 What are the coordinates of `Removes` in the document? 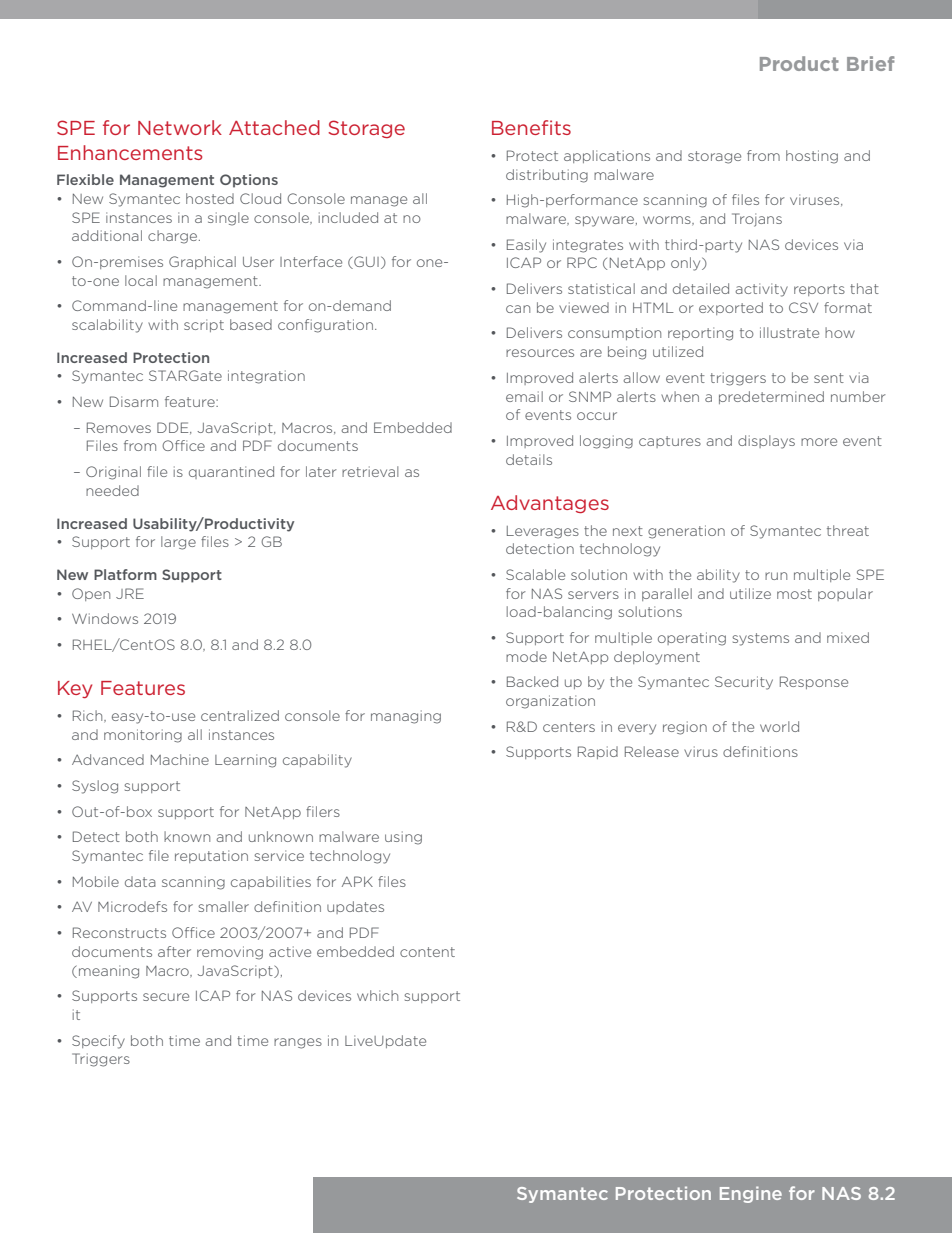 It's located at (119, 427).
